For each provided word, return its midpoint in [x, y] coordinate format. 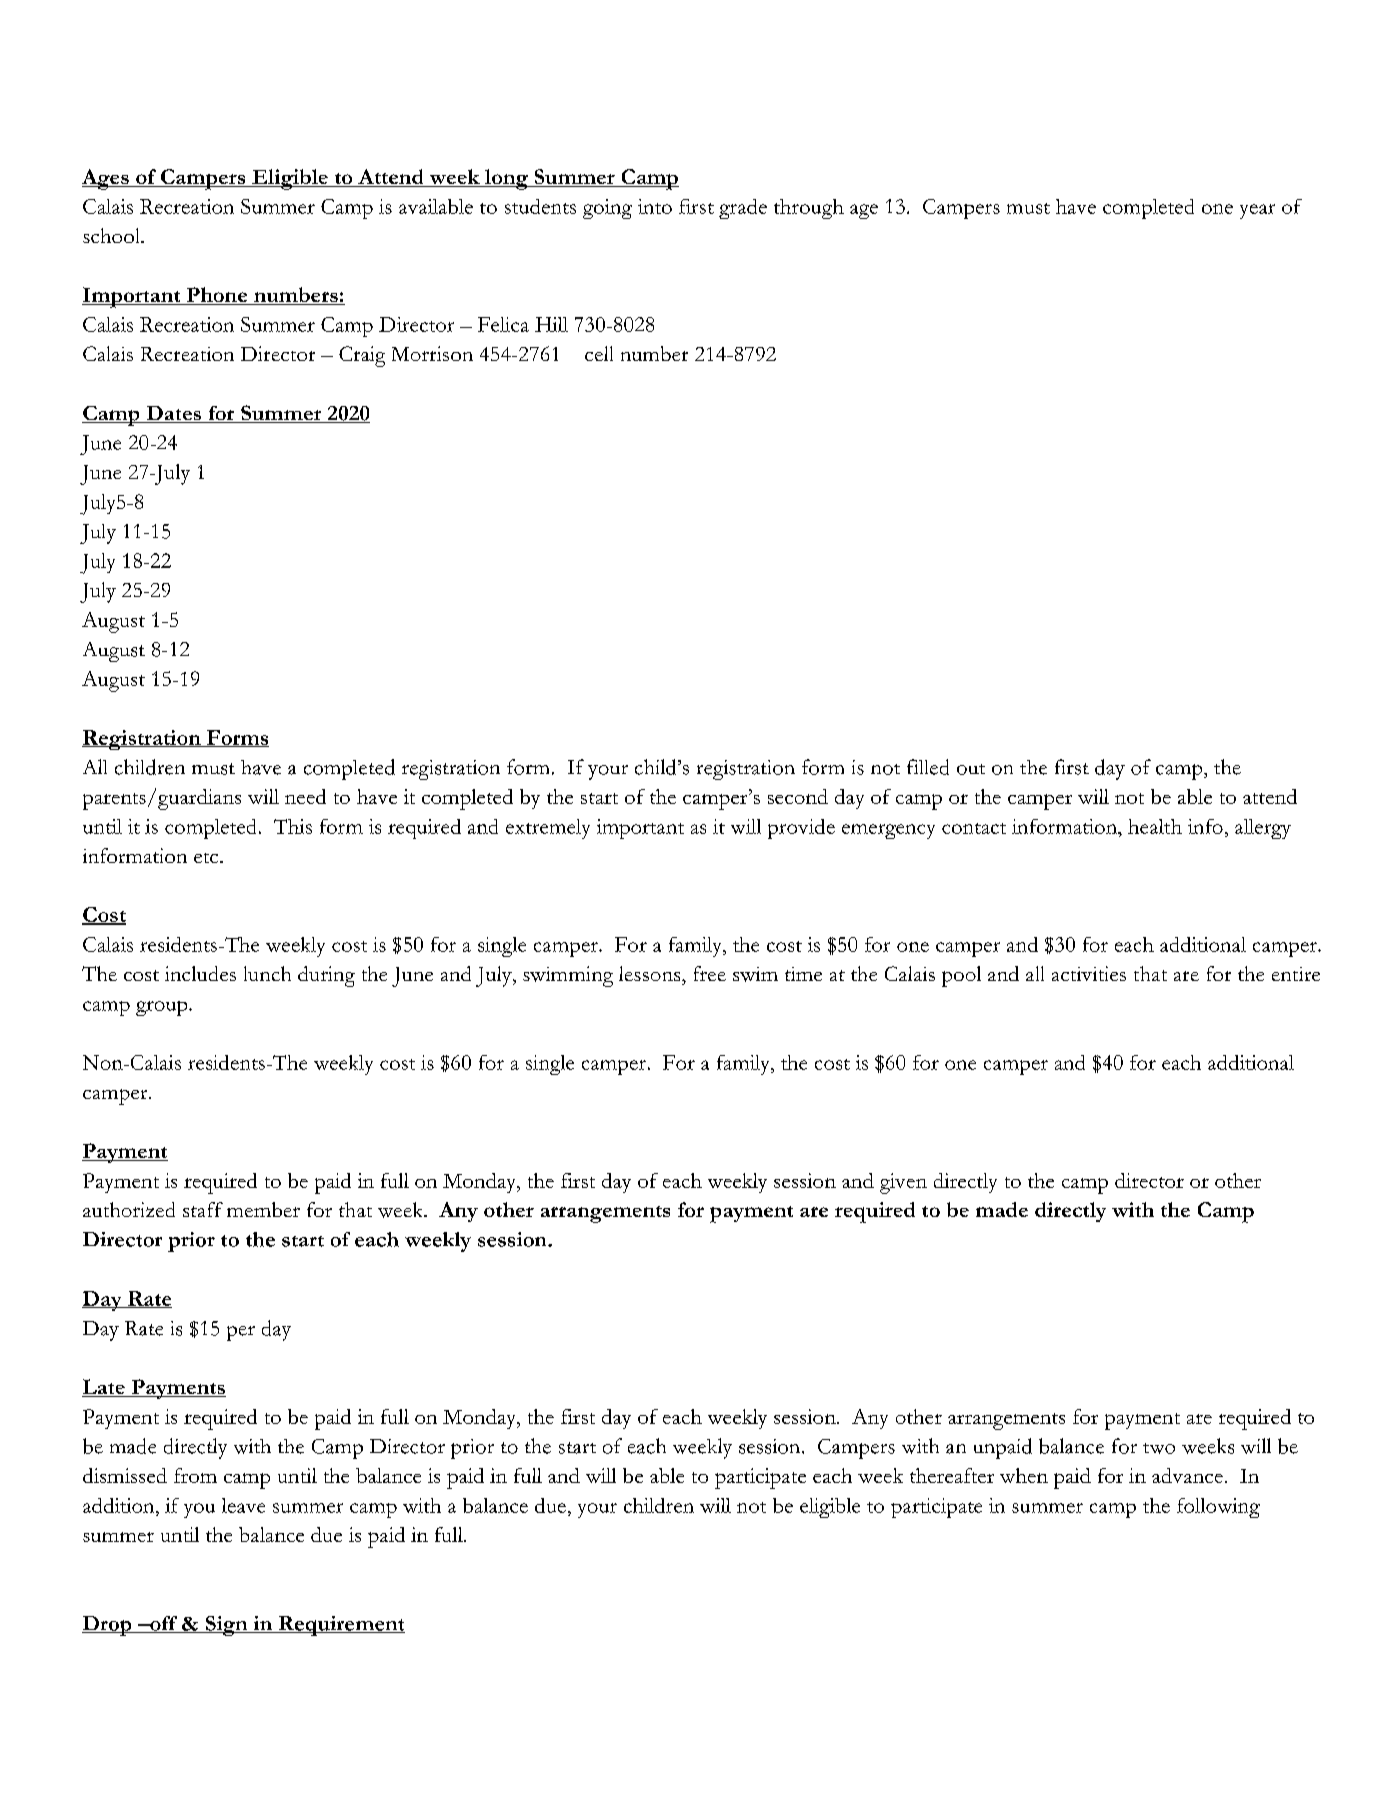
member [263, 1209]
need [305, 796]
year [1257, 211]
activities [1089, 973]
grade [743, 209]
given [903, 1183]
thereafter [952, 1475]
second [798, 796]
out [971, 769]
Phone [217, 296]
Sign [227, 1626]
